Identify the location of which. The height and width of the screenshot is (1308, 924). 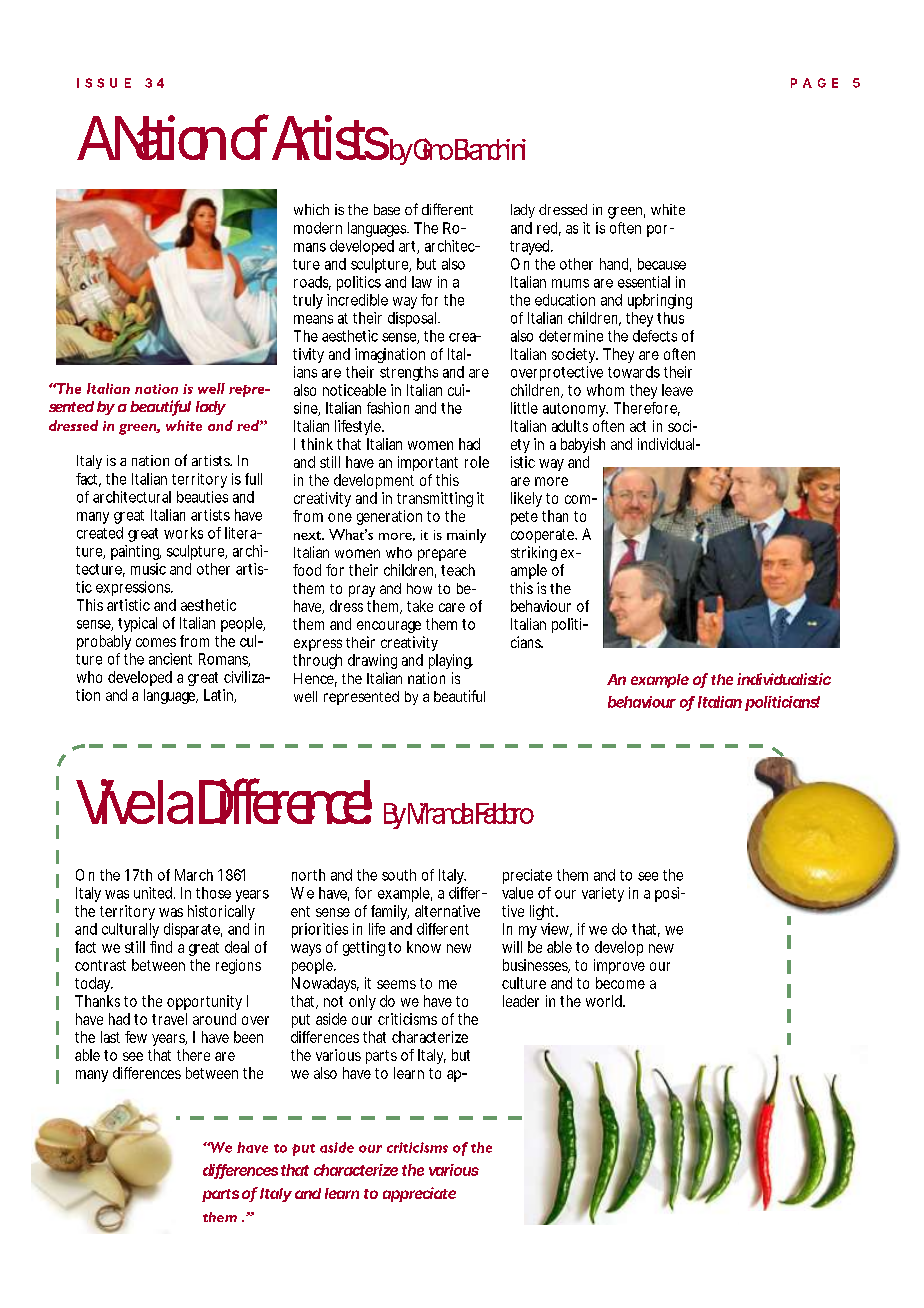
(311, 209).
